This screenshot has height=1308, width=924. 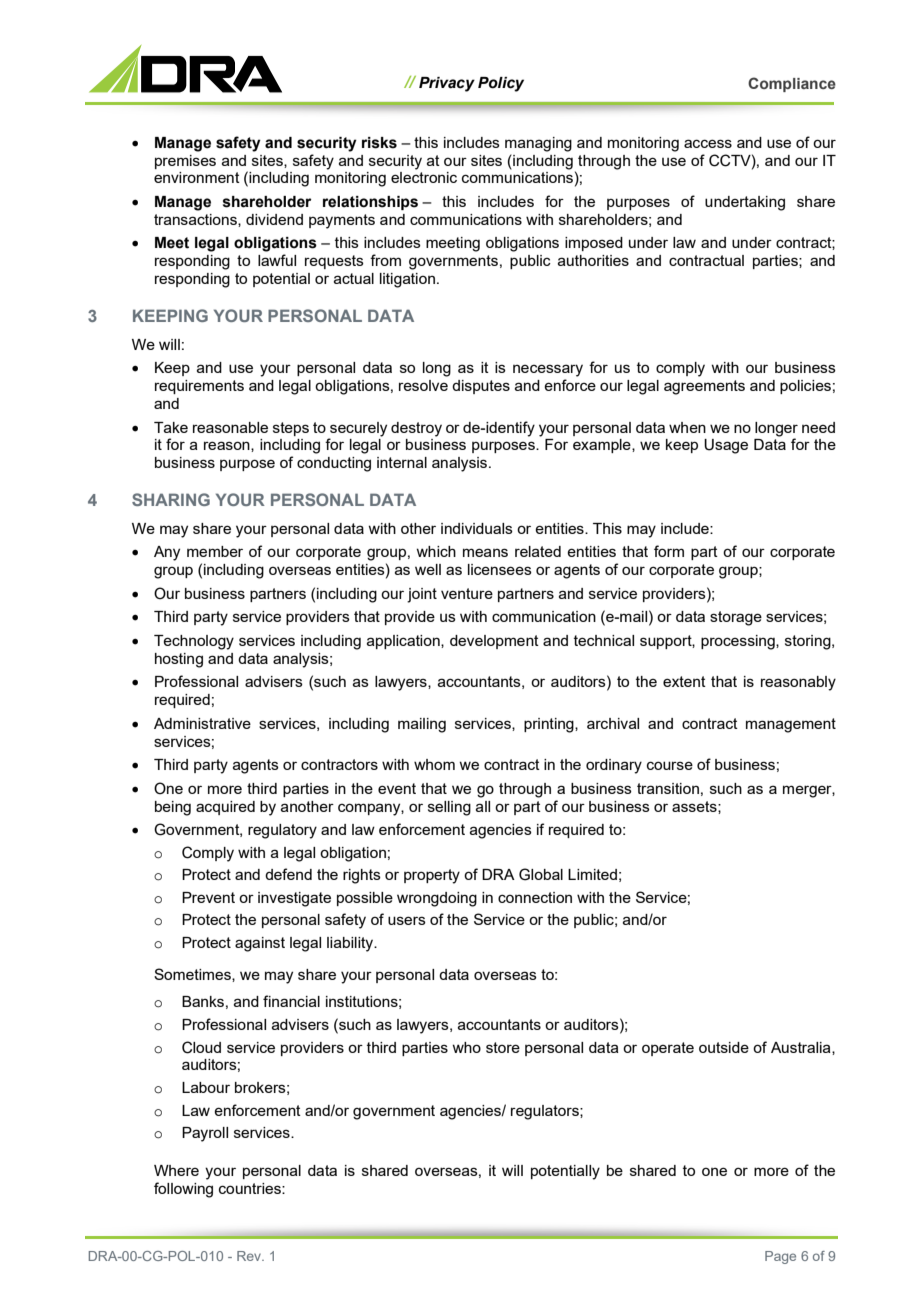 What do you see at coordinates (251, 1188) in the screenshot?
I see `countries` at bounding box center [251, 1188].
